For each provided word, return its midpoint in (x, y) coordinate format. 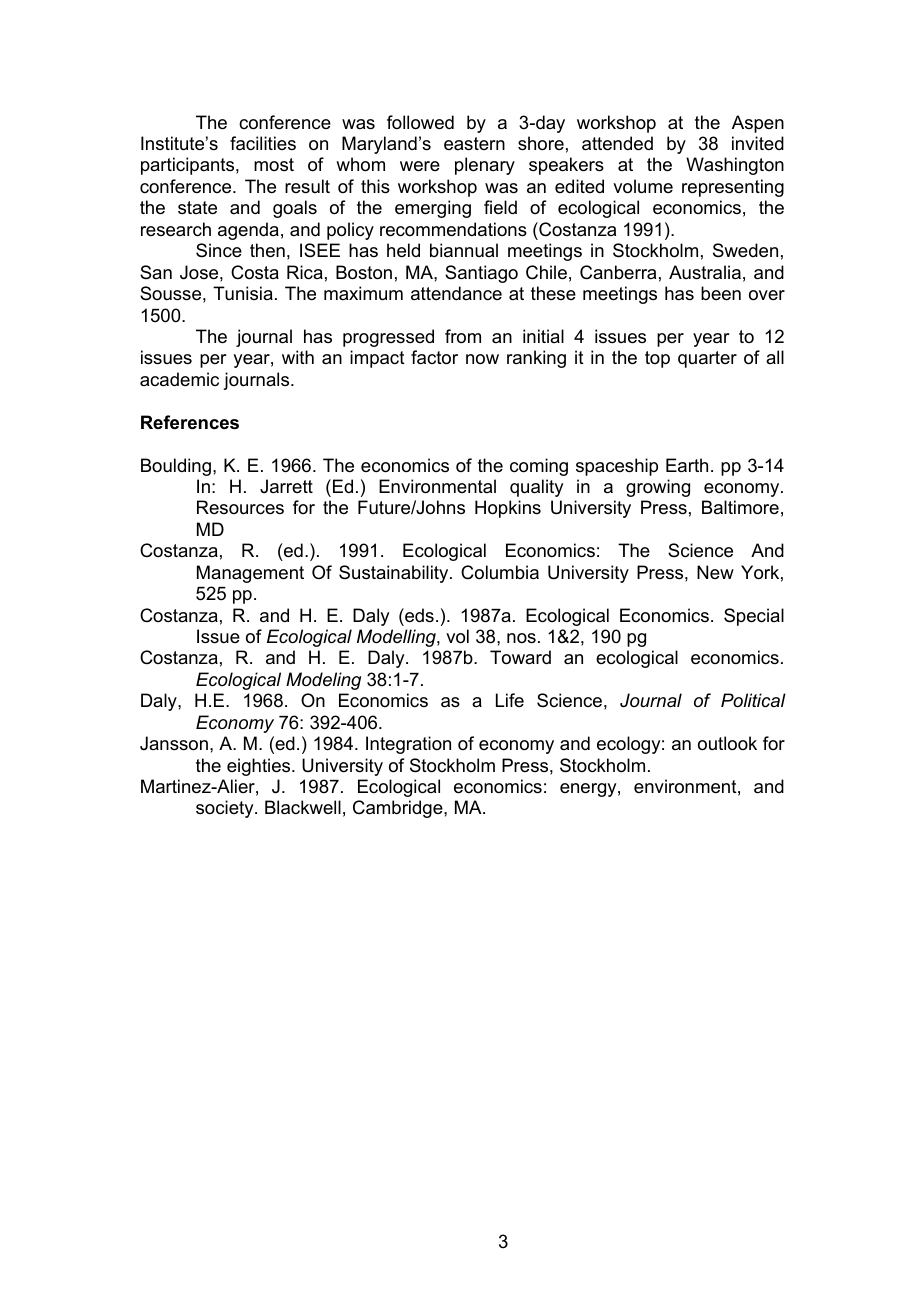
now (482, 359)
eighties (260, 767)
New (715, 572)
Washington (735, 166)
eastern (474, 144)
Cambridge (399, 809)
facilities (263, 143)
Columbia (500, 572)
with (298, 357)
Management (250, 574)
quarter (707, 359)
